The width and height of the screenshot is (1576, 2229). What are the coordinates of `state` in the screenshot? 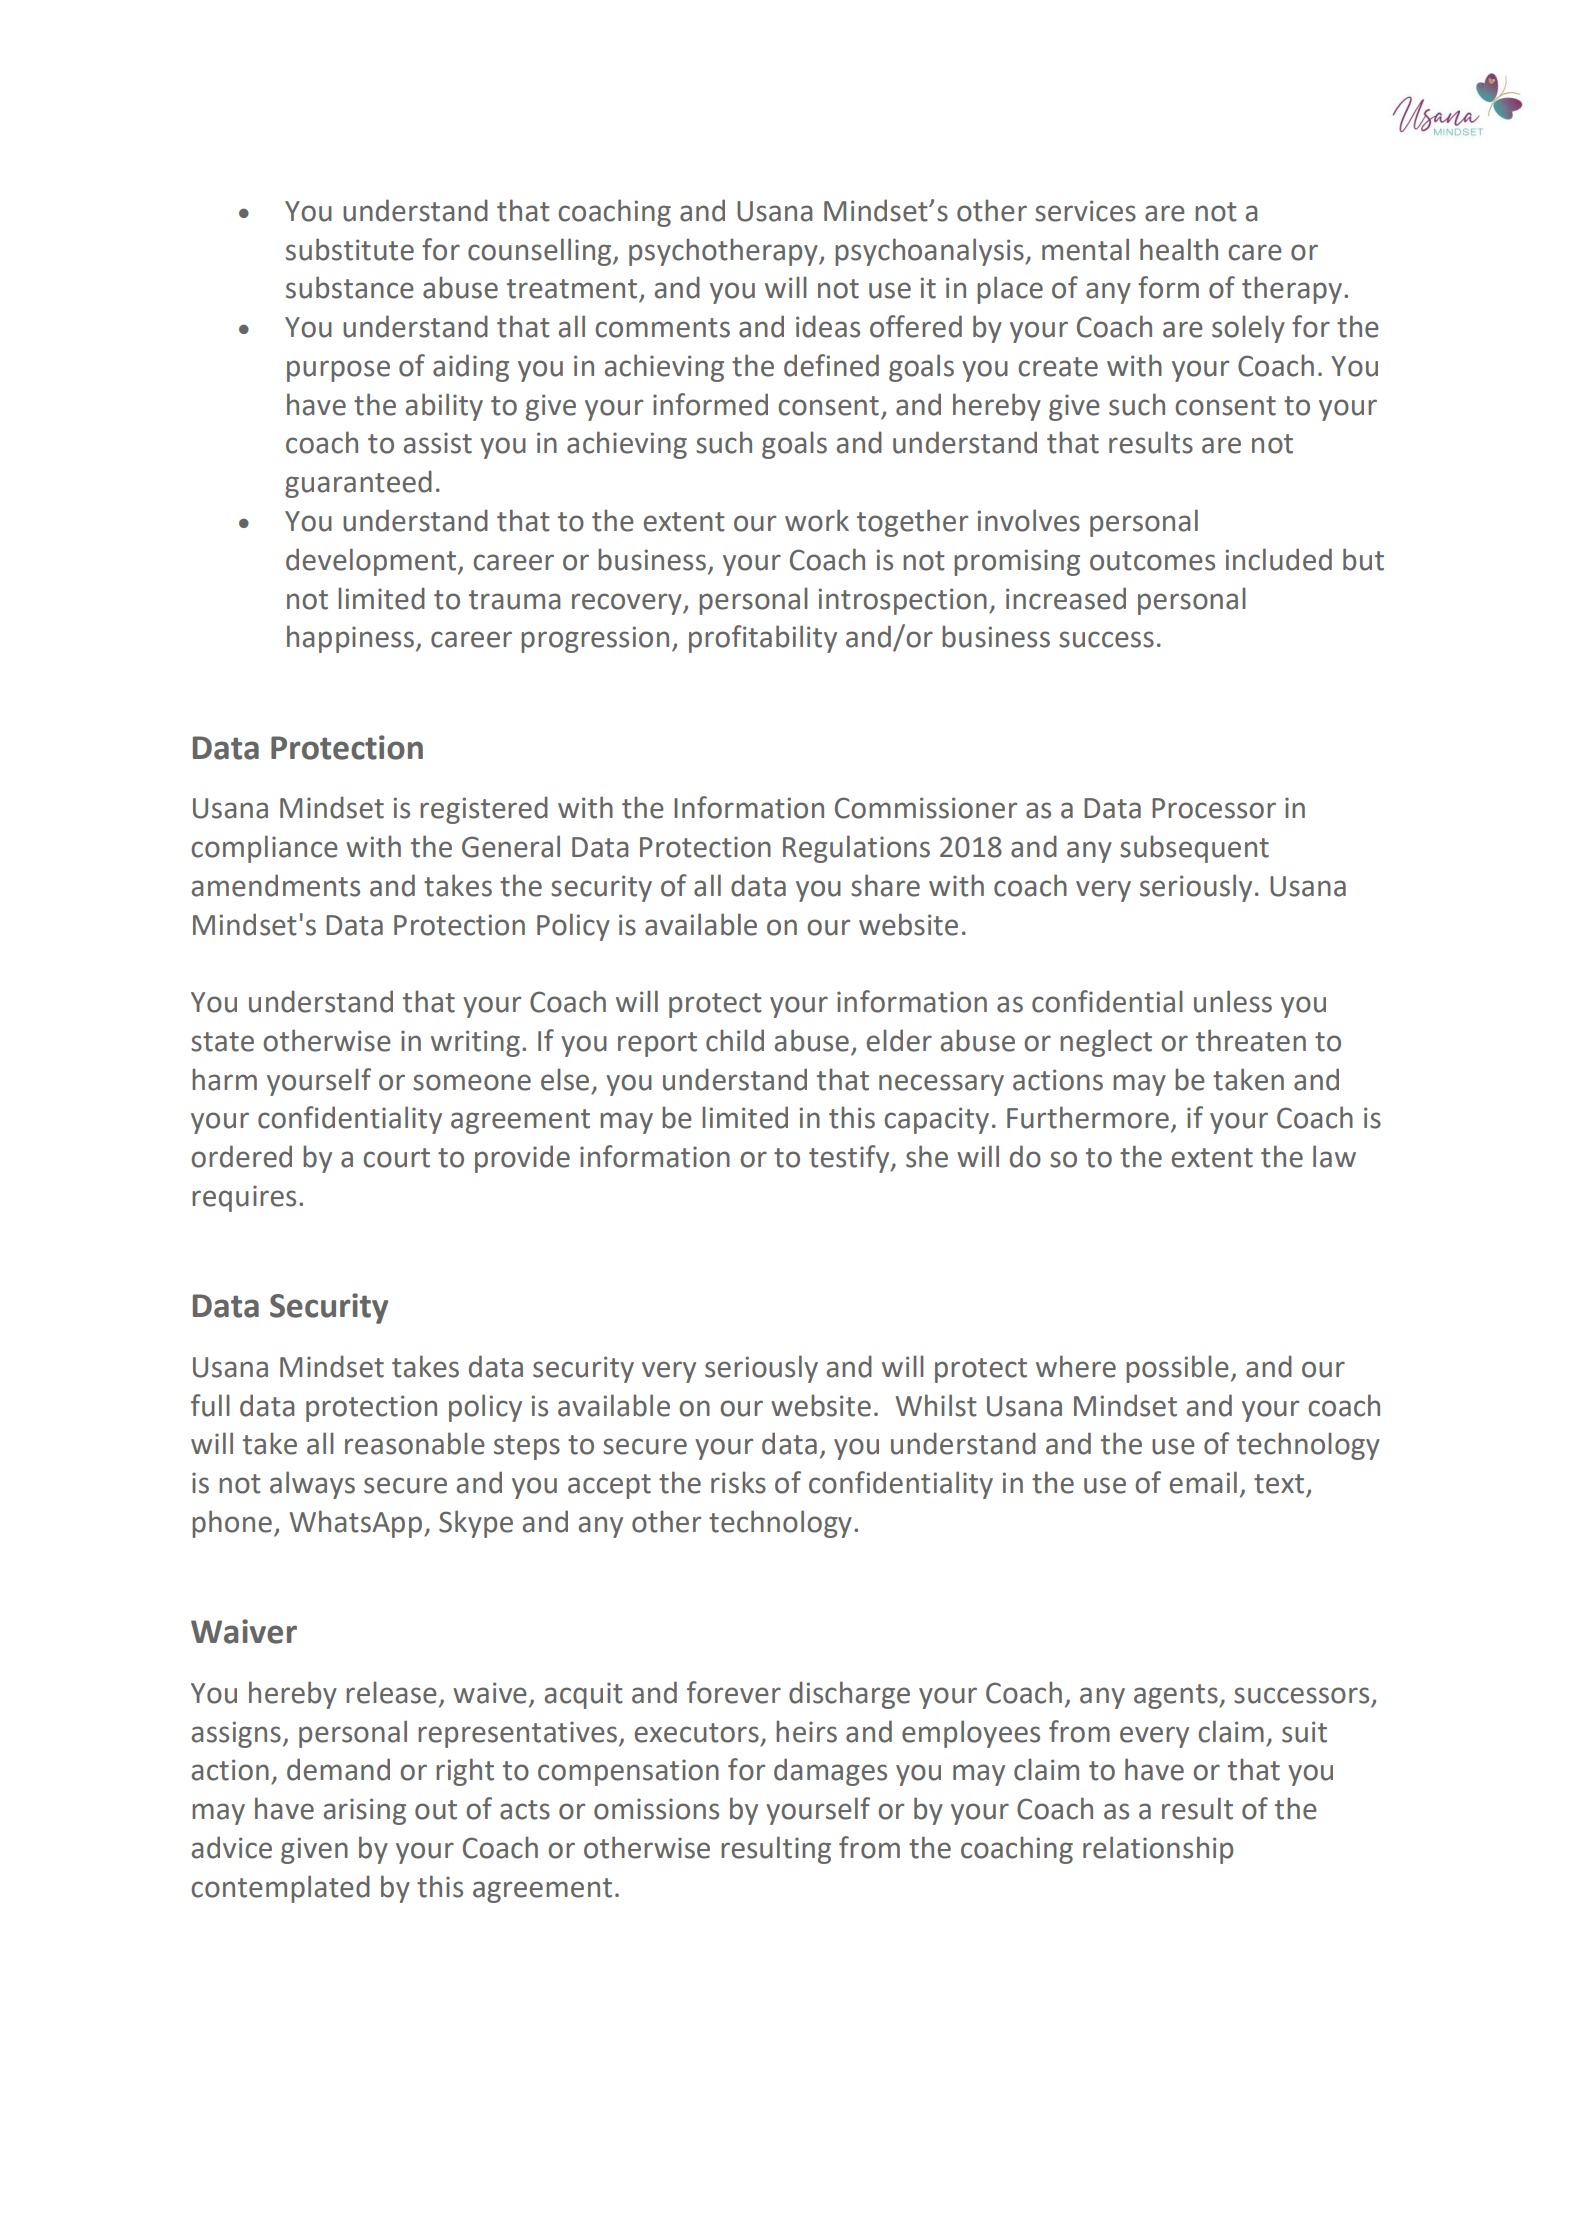 It's located at (222, 1042).
